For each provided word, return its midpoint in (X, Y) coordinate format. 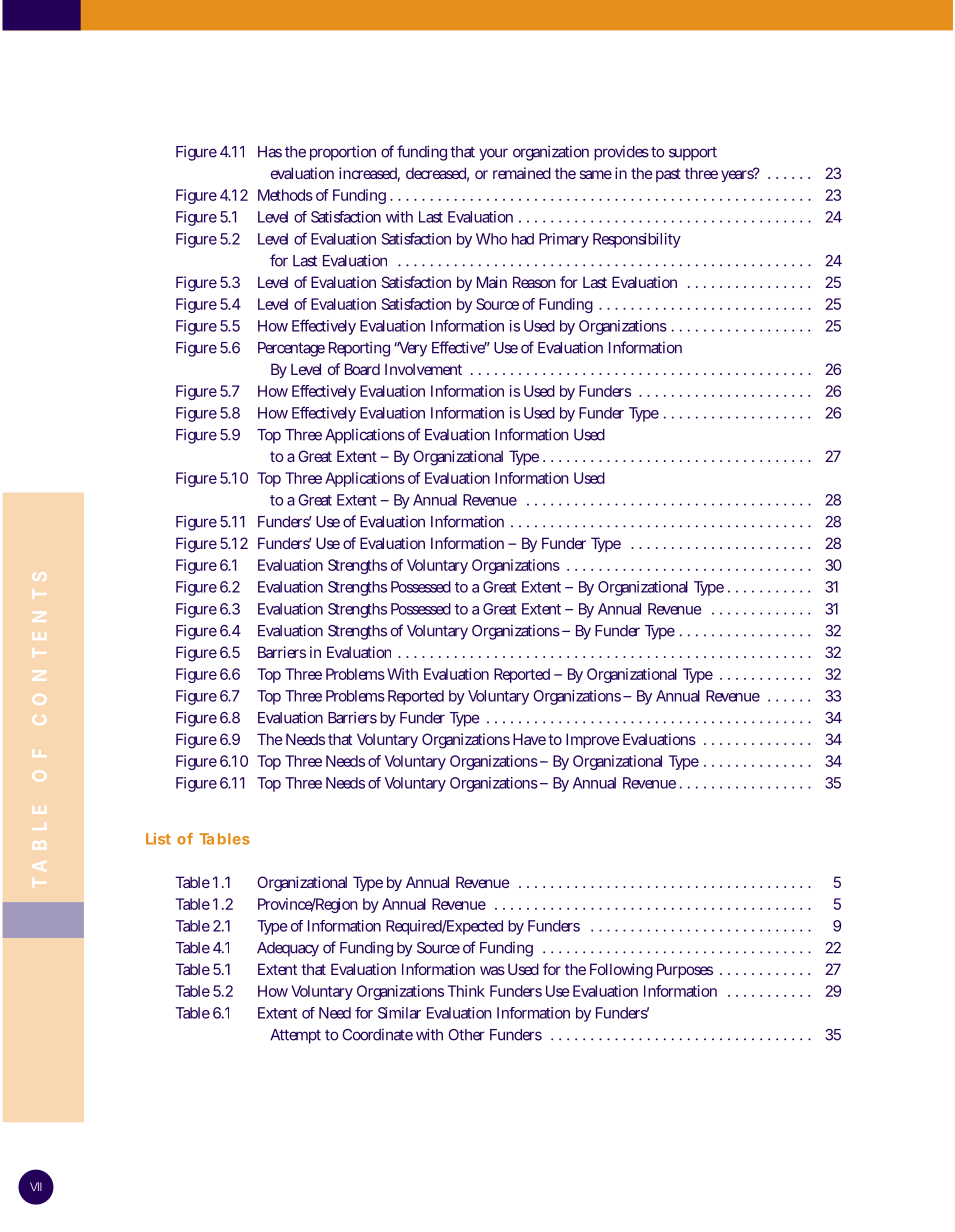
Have (529, 739)
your (493, 154)
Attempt (295, 1036)
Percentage (291, 349)
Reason (534, 282)
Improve (593, 740)
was (492, 970)
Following (621, 971)
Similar (399, 1013)
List (158, 839)
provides (621, 153)
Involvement (423, 369)
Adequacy (288, 949)
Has (270, 152)
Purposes (685, 970)
